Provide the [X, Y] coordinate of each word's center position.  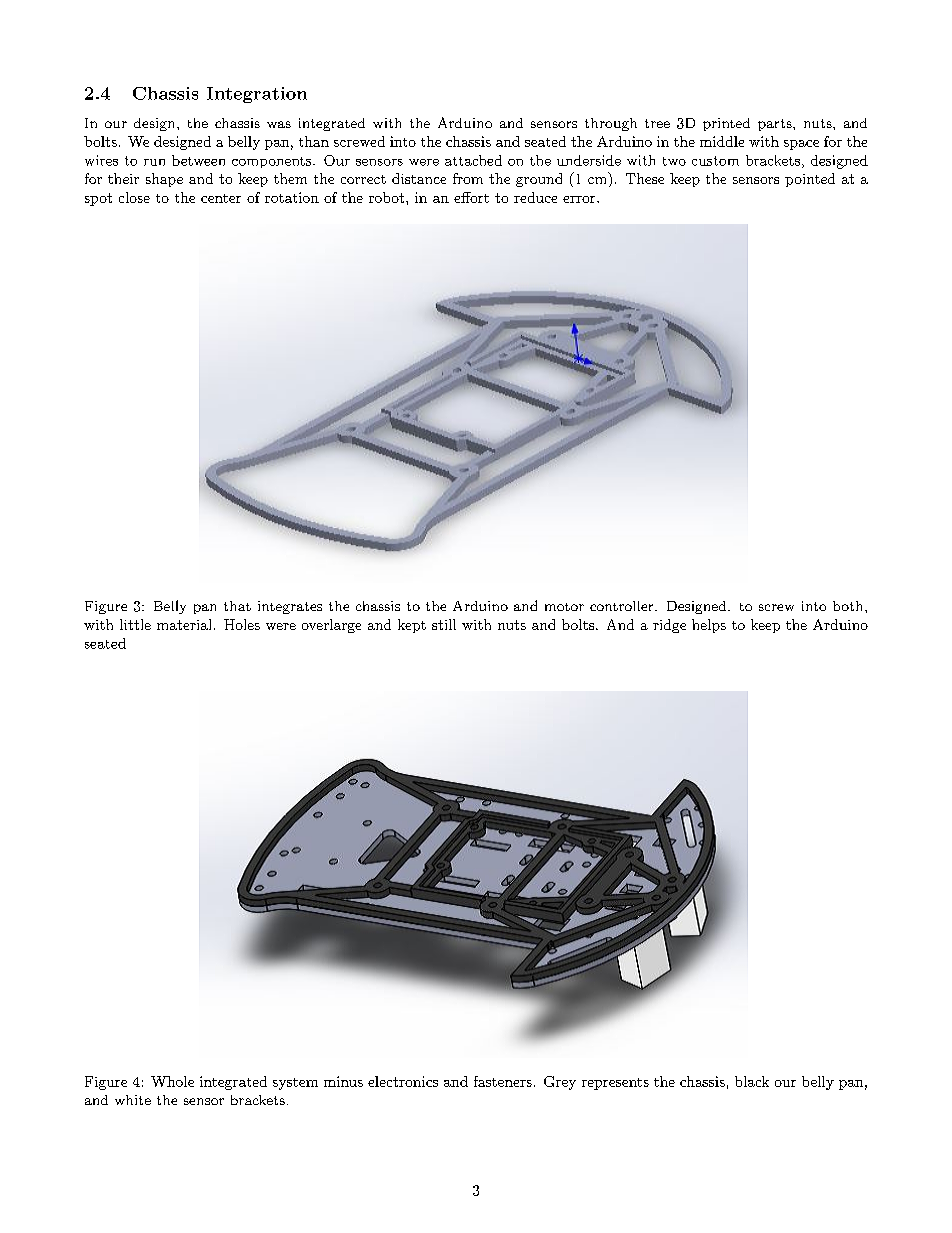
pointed [810, 180]
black [752, 1081]
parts [775, 125]
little [135, 624]
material [184, 624]
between [198, 160]
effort [471, 197]
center [221, 198]
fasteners [503, 1081]
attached [473, 160]
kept [412, 626]
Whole [172, 1081]
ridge [669, 626]
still [444, 624]
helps [709, 626]
